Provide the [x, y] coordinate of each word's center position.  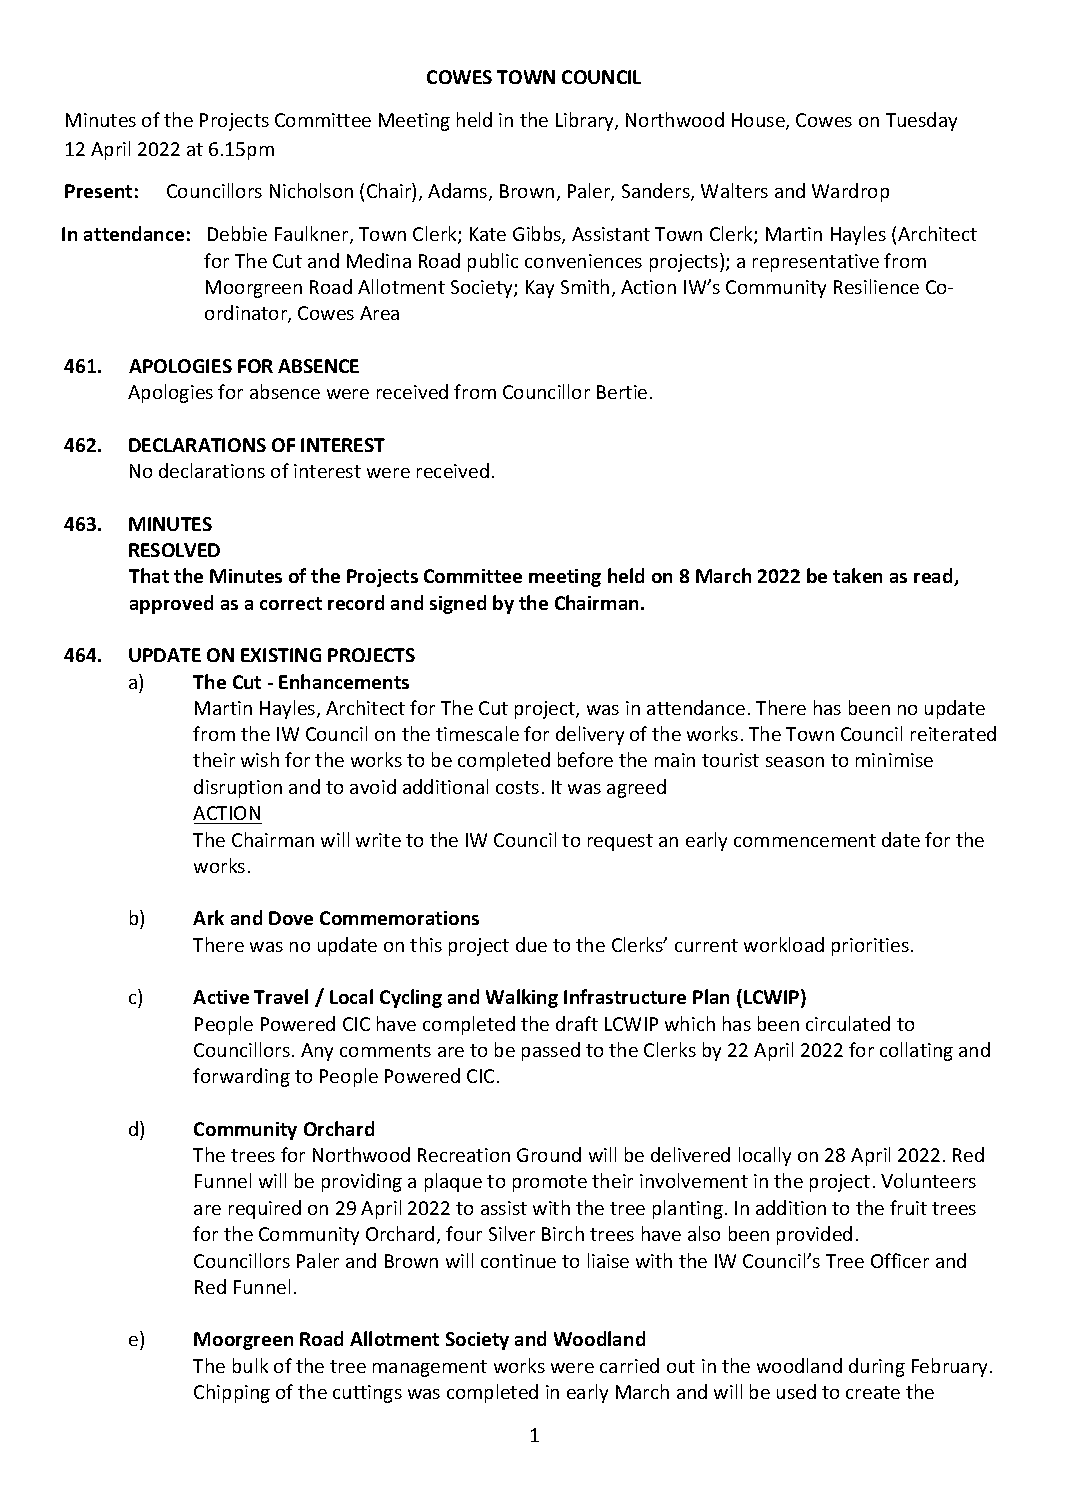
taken [857, 575]
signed [458, 604]
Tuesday [921, 121]
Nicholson [311, 190]
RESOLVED [174, 550]
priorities [870, 947]
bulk [250, 1365]
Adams [459, 192]
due [531, 944]
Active [221, 997]
